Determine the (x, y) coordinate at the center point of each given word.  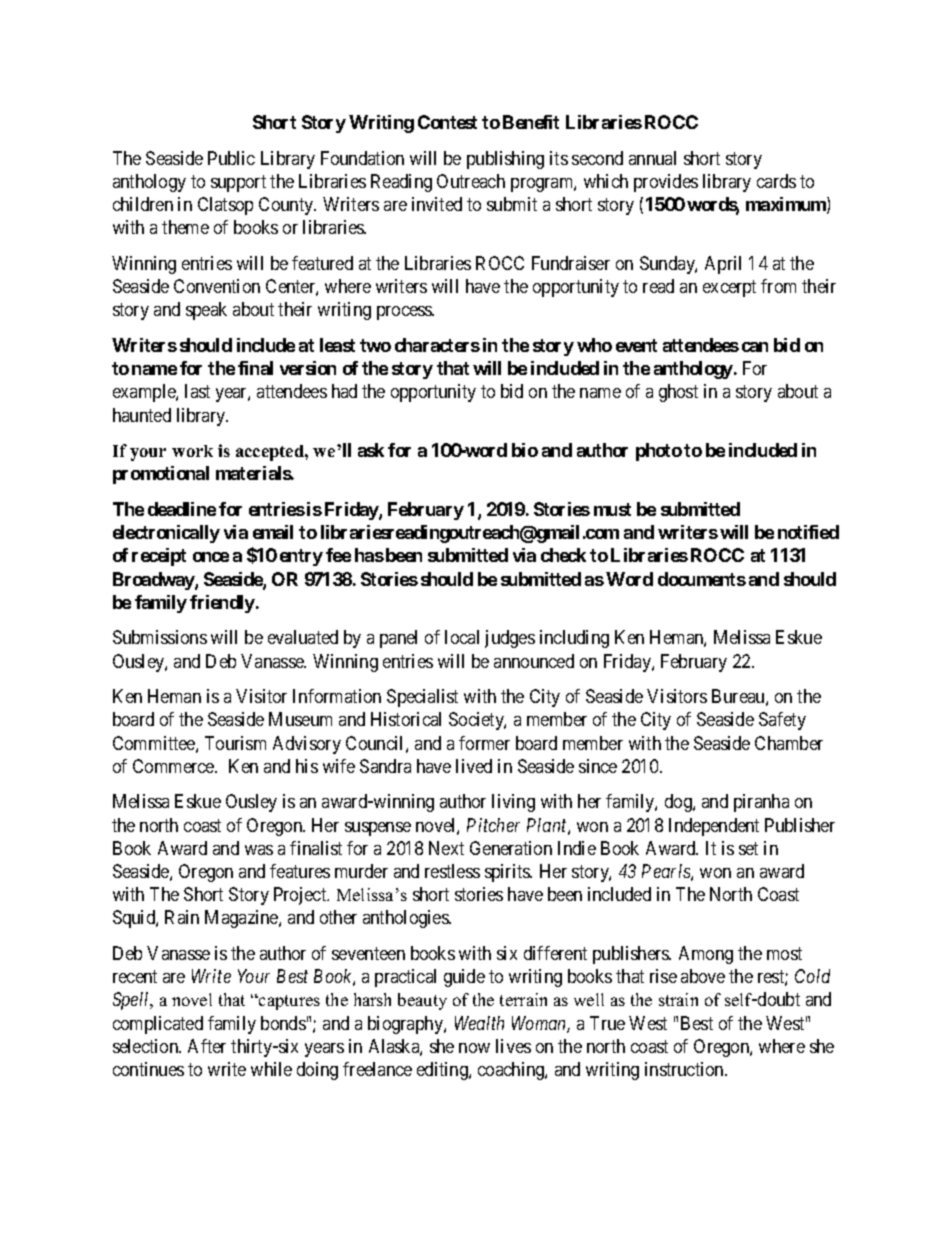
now (474, 1048)
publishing (505, 160)
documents (702, 579)
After (207, 1046)
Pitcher (493, 825)
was (259, 850)
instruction (685, 1069)
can (755, 347)
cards (776, 181)
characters (437, 345)
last (197, 391)
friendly (222, 604)
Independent (714, 827)
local (462, 637)
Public (231, 158)
